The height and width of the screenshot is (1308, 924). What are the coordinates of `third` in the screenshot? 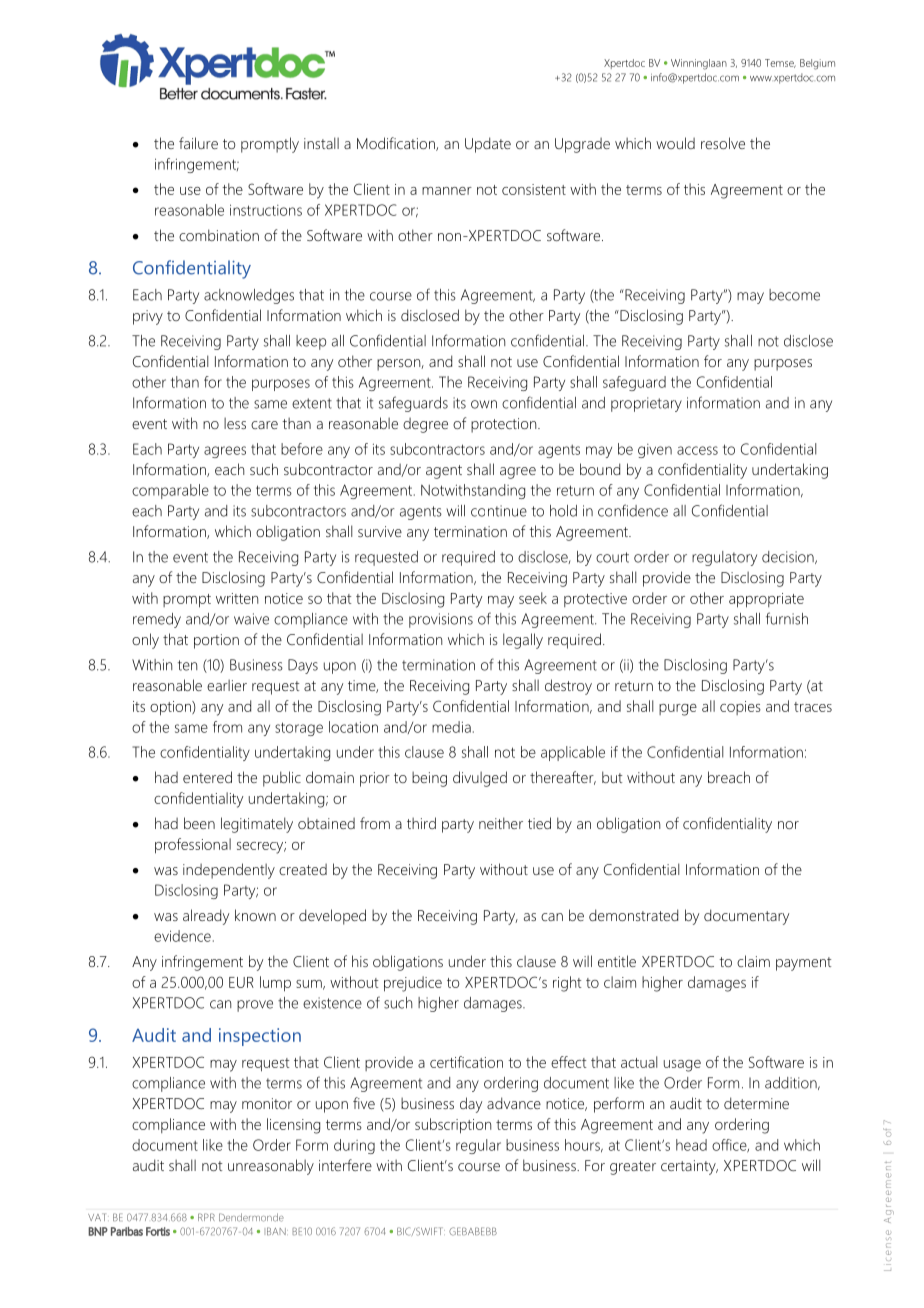 It's located at (421, 823).
